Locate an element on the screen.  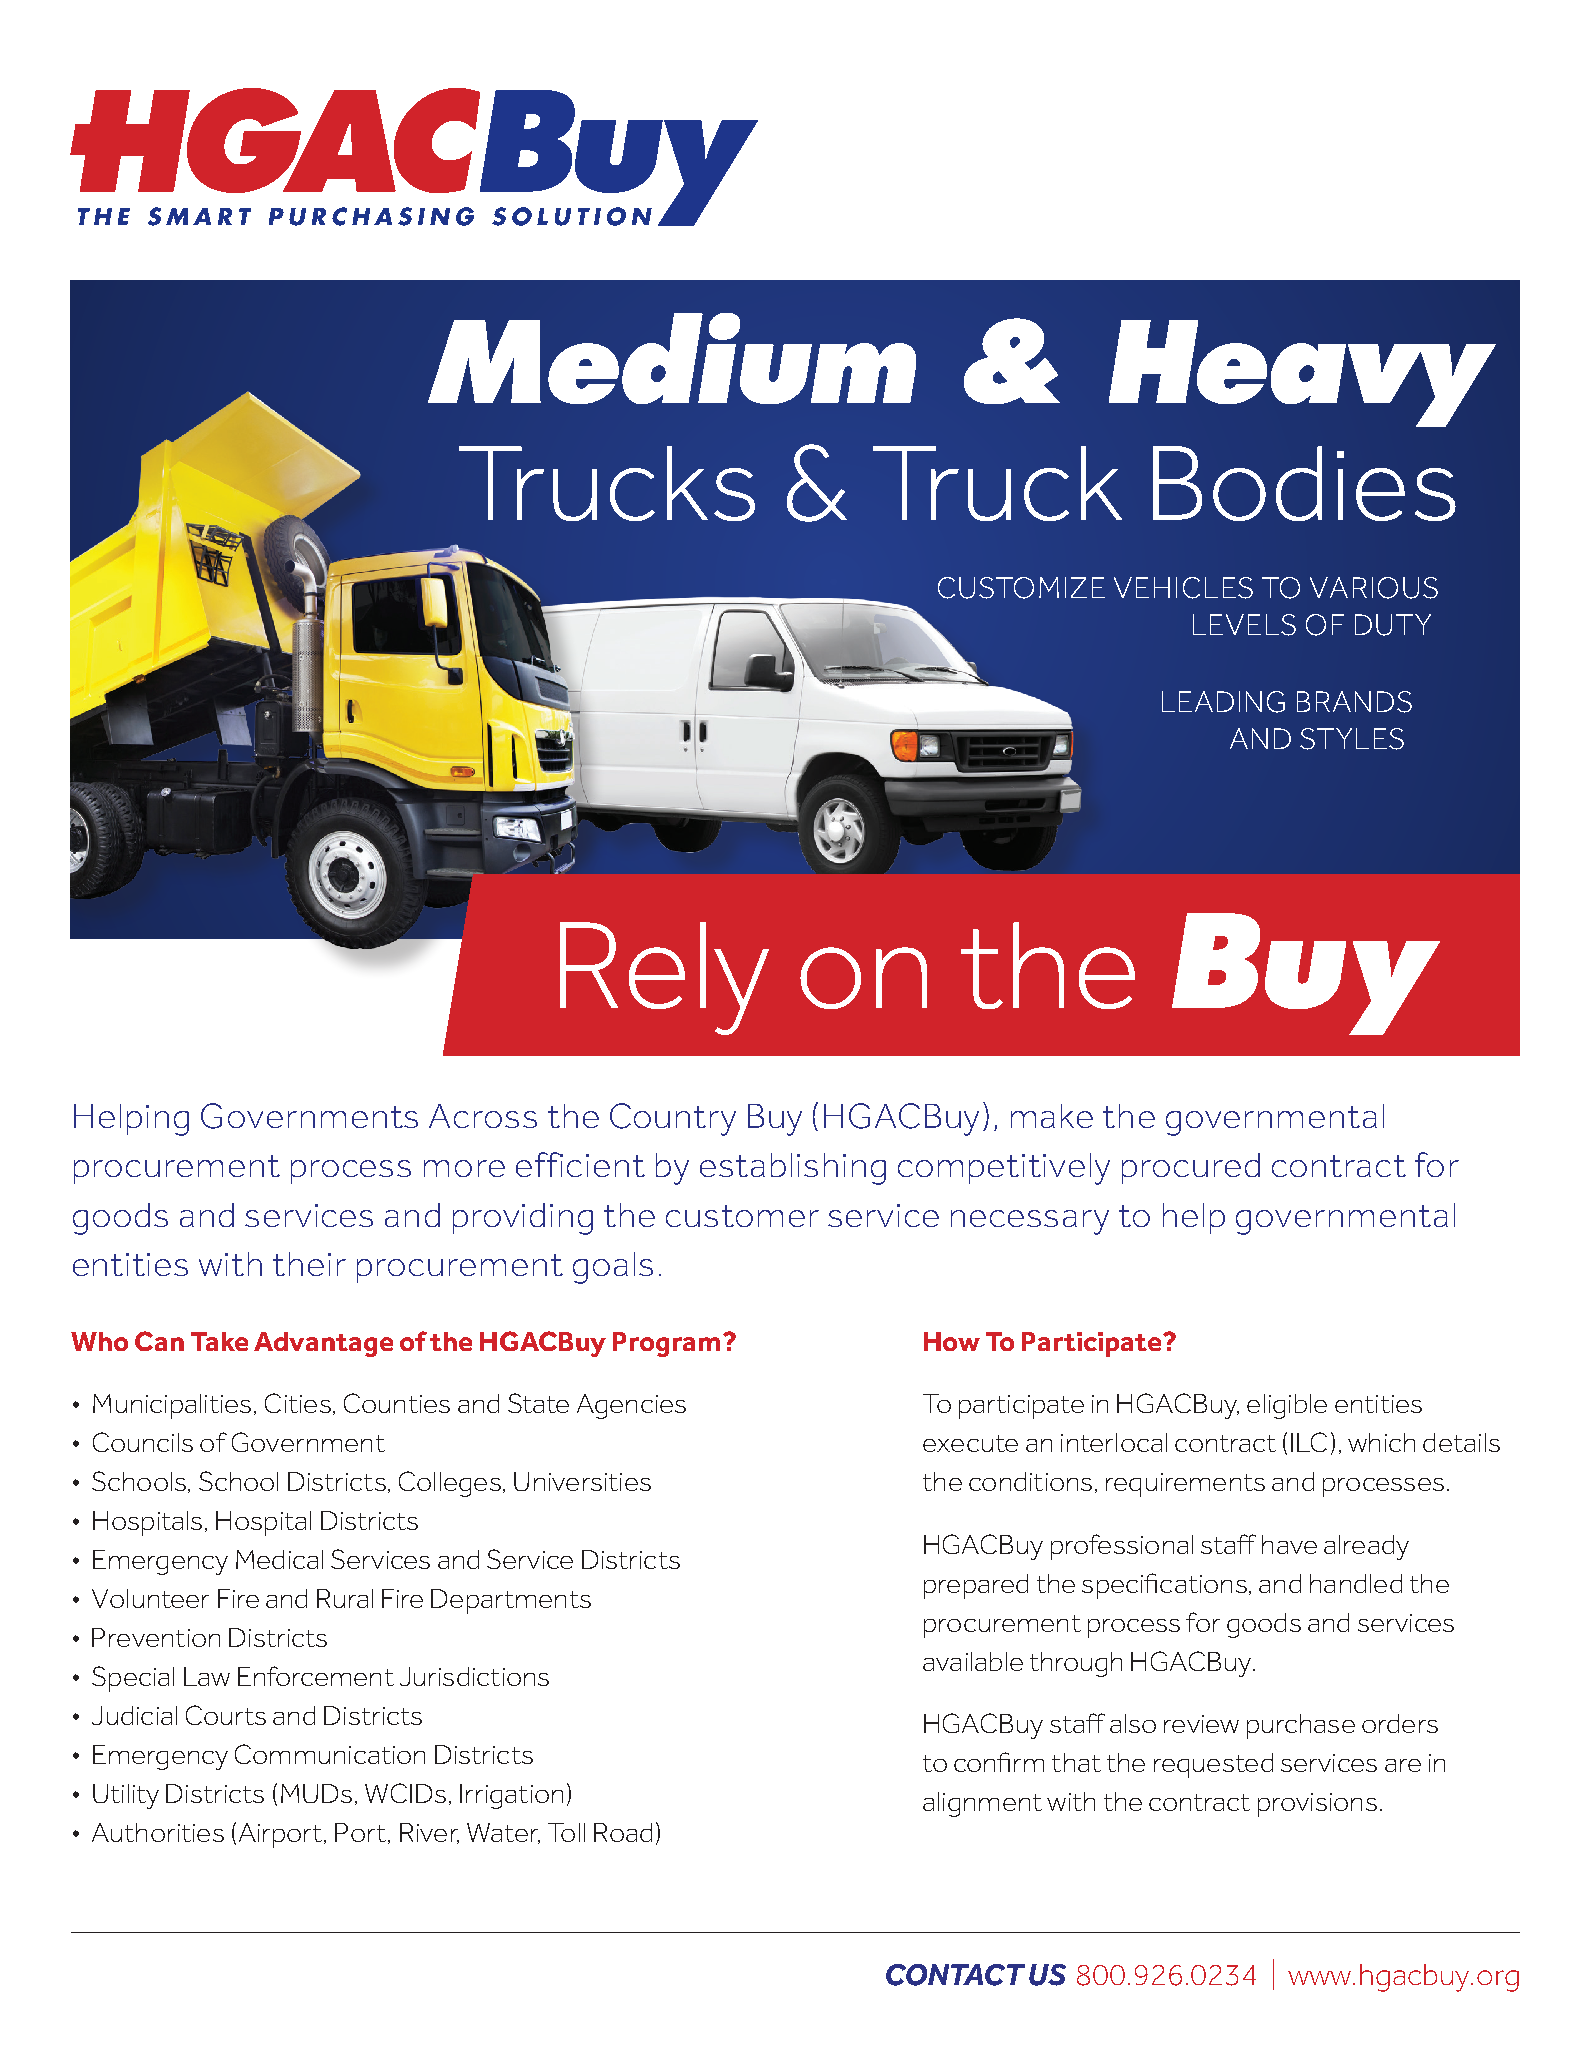
CUSTOMIZE is located at coordinates (1021, 588).
